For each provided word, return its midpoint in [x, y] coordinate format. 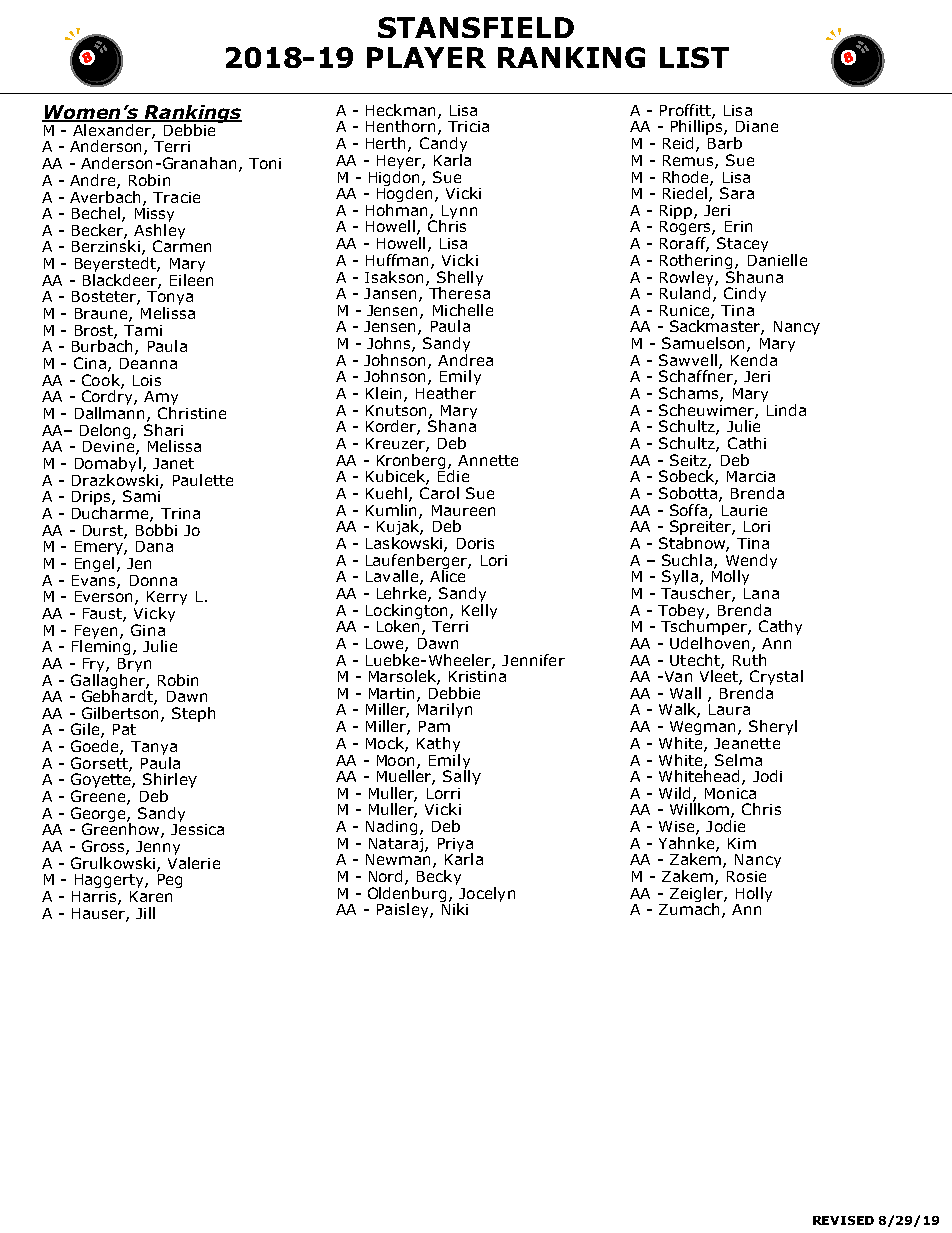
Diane [757, 126]
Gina [148, 630]
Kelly [479, 610]
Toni [265, 163]
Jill [145, 913]
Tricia [468, 126]
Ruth [749, 658]
